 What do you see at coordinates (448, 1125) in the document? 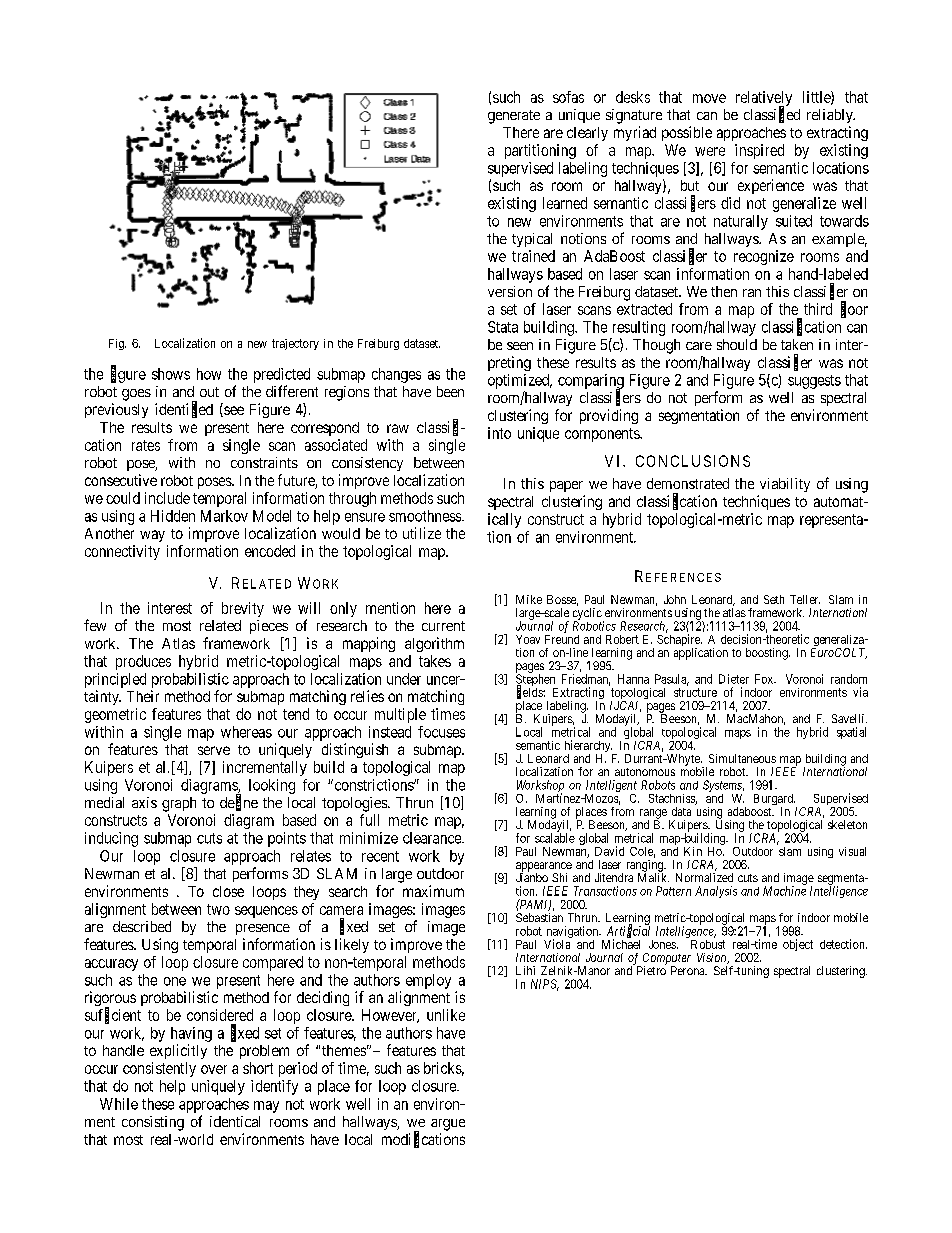
I see `argue` at bounding box center [448, 1125].
